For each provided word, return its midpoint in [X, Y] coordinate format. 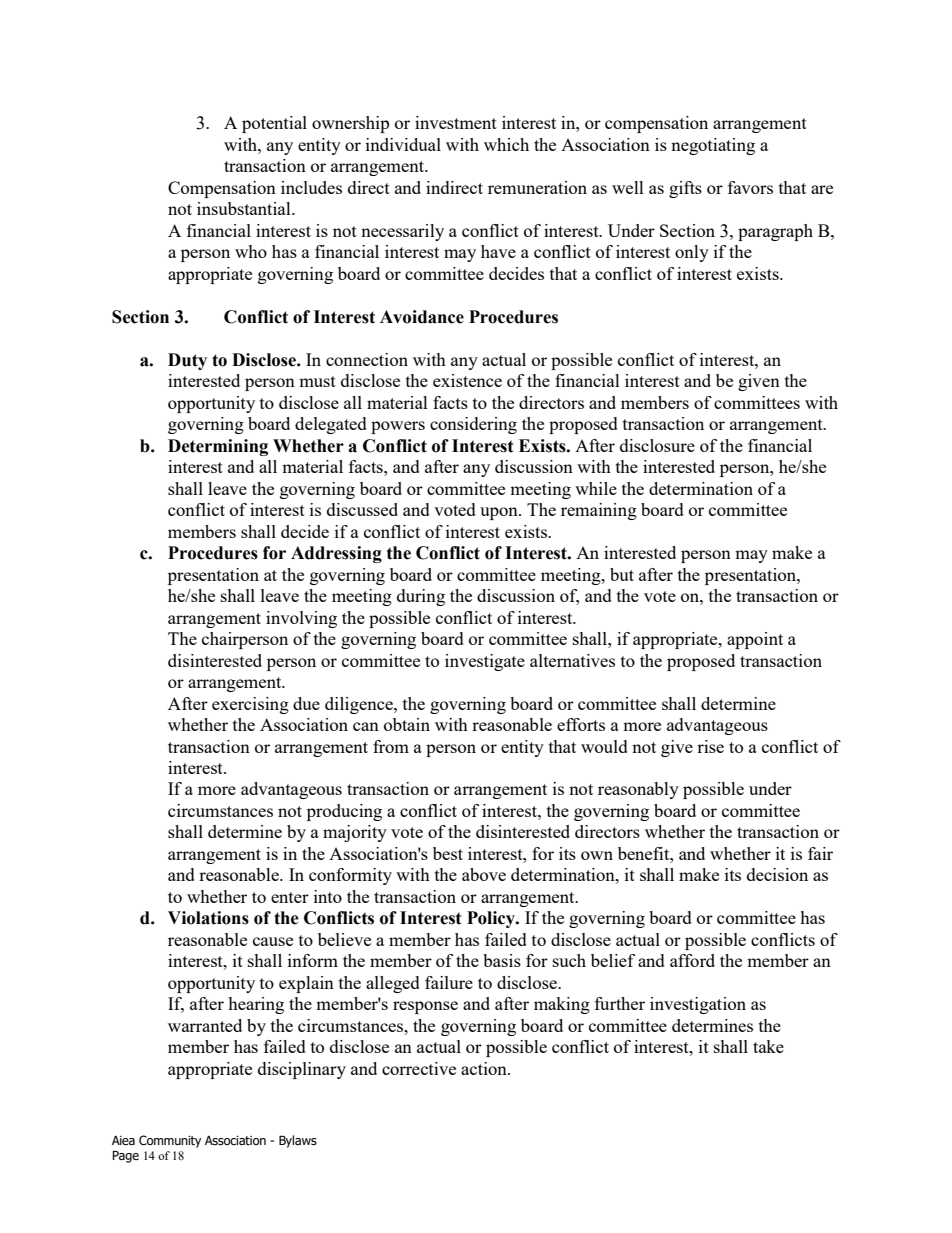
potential [274, 124]
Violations [208, 918]
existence [467, 380]
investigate [485, 662]
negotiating [713, 146]
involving [301, 619]
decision [777, 874]
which [506, 144]
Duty [187, 361]
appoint [755, 640]
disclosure [657, 445]
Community [170, 1141]
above [484, 874]
